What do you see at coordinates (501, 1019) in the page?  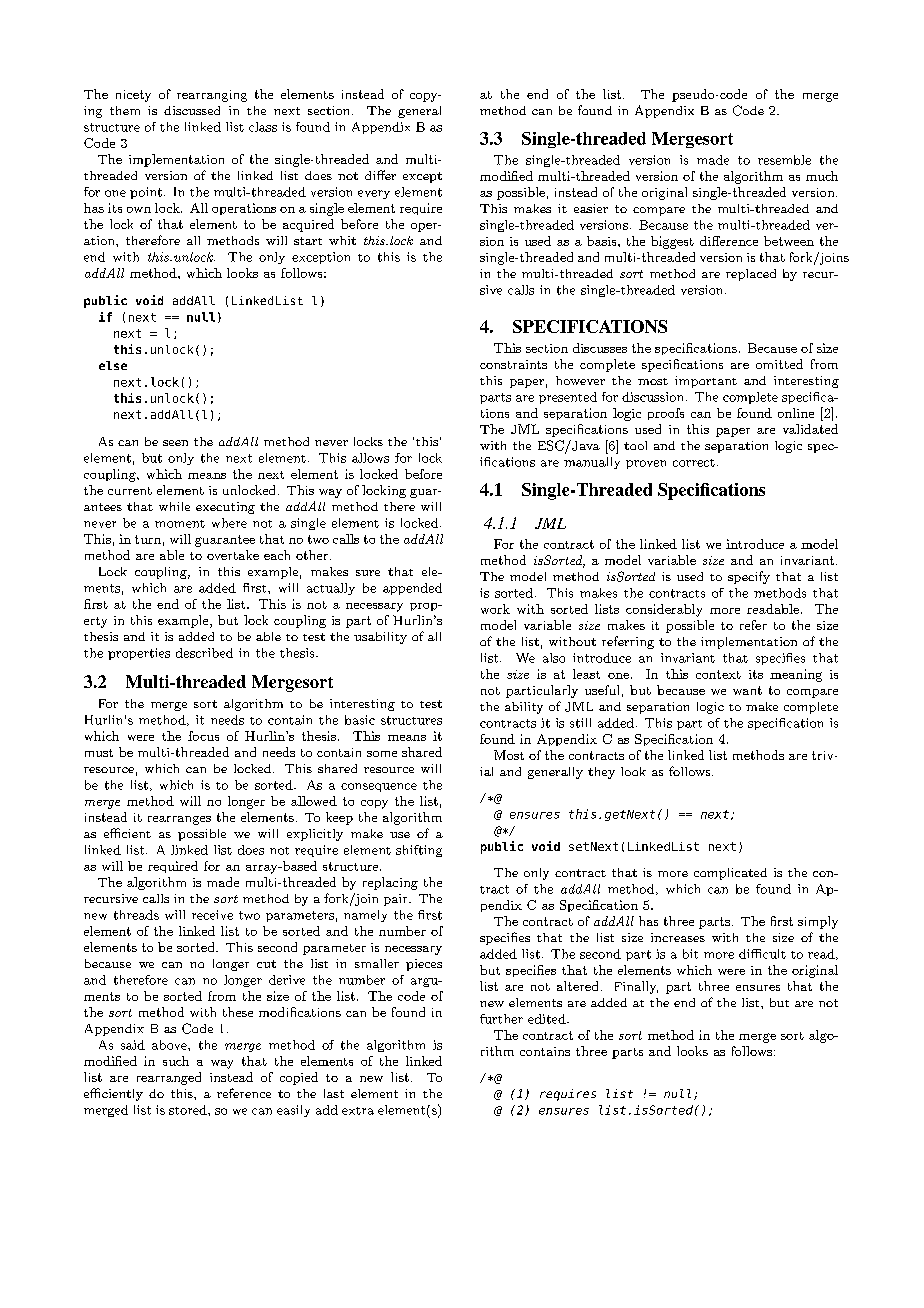 I see `further` at bounding box center [501, 1019].
